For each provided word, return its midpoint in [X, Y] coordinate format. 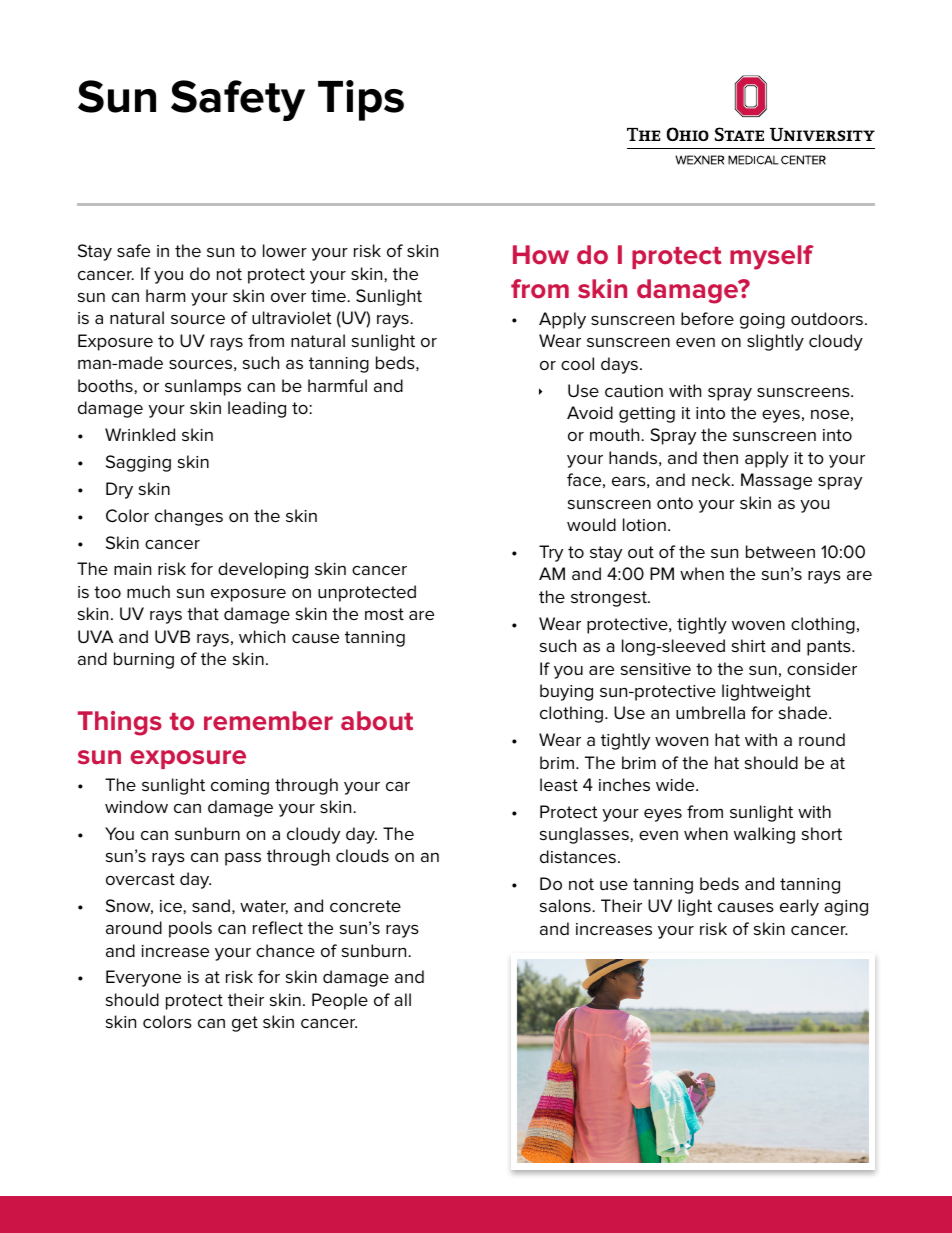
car [398, 786]
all [402, 999]
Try [551, 553]
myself [772, 257]
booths [106, 385]
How [541, 255]
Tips [361, 100]
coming [240, 787]
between [780, 552]
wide [676, 784]
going [762, 321]
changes [189, 517]
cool [577, 363]
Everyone [143, 978]
